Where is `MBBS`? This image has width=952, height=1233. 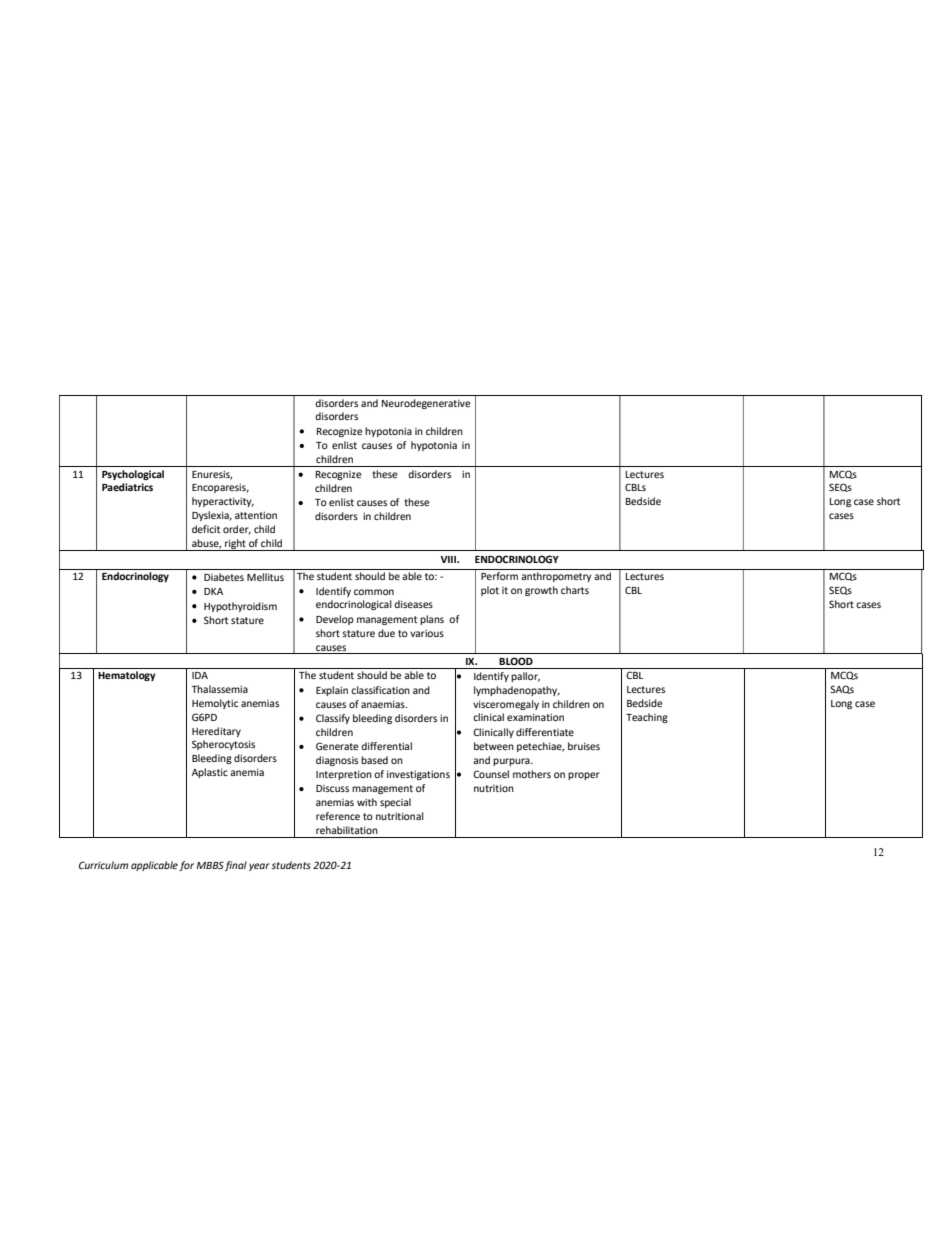 MBBS is located at coordinates (210, 865).
